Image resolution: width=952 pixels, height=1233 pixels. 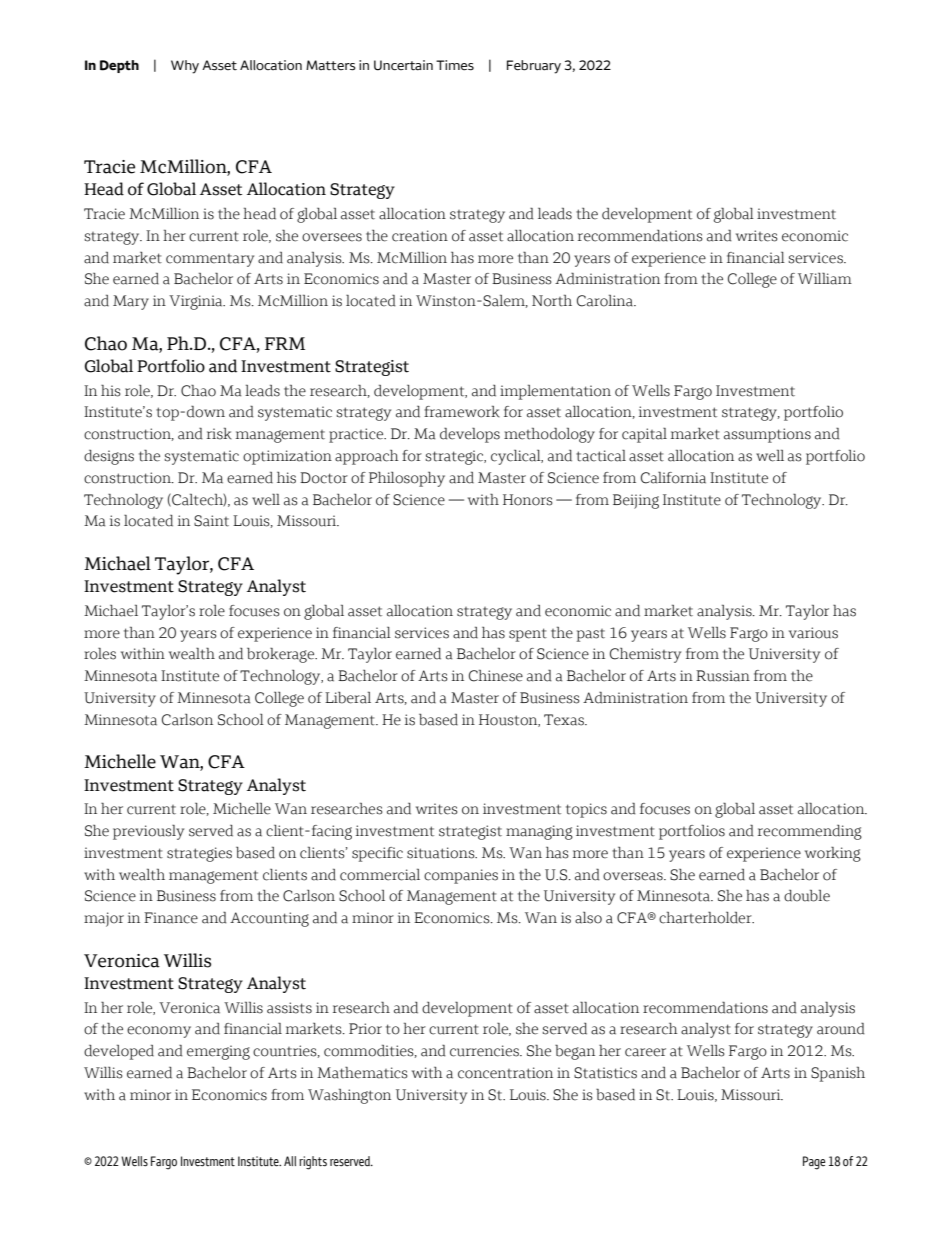 I want to click on Why, so click(x=185, y=67).
